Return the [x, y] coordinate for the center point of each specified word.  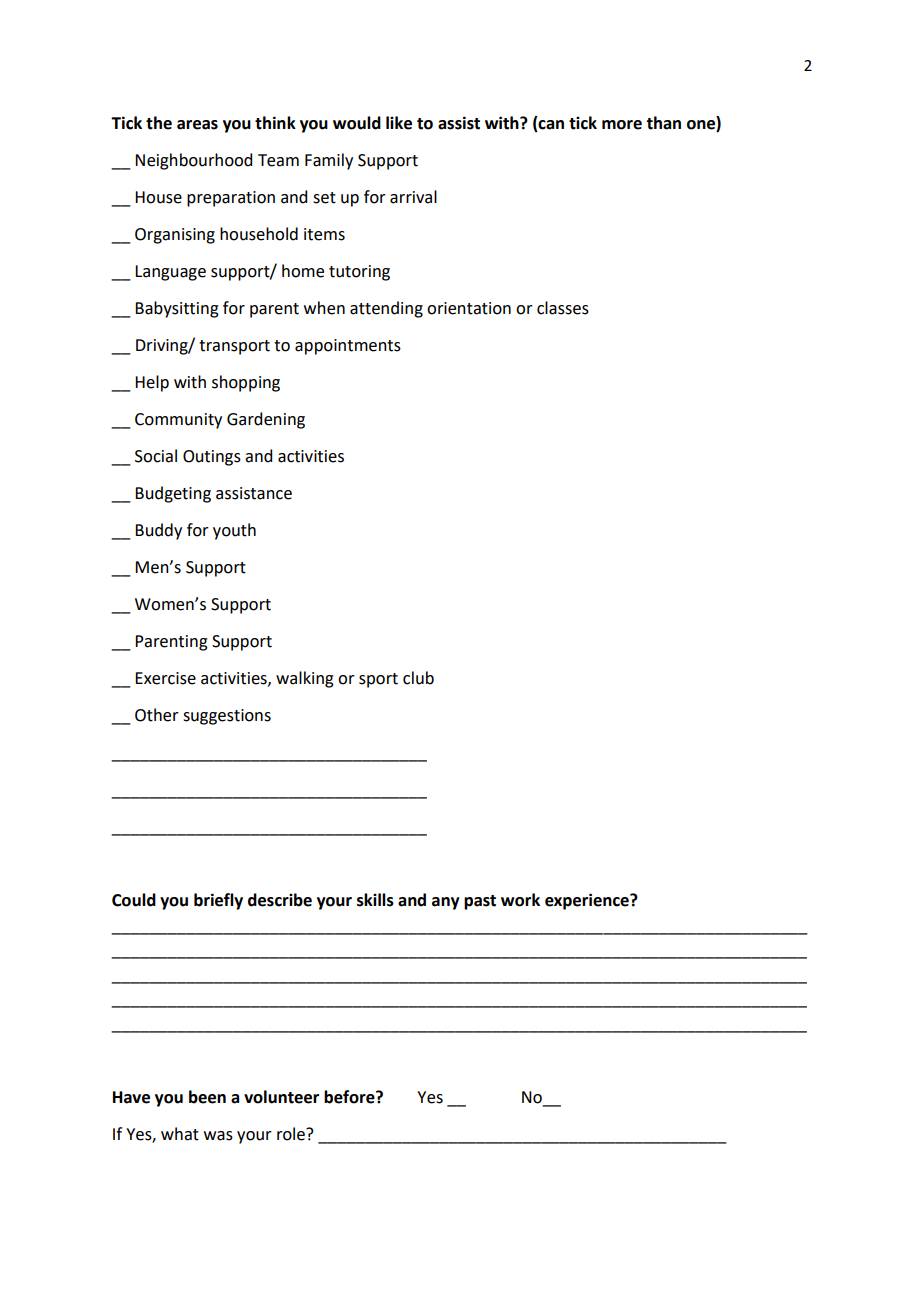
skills [375, 900]
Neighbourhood [193, 161]
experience [588, 901]
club [418, 678]
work [520, 900]
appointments [348, 347]
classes [563, 308]
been [207, 1097]
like [399, 123]
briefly [218, 901]
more [622, 125]
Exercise [165, 678]
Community [178, 421]
